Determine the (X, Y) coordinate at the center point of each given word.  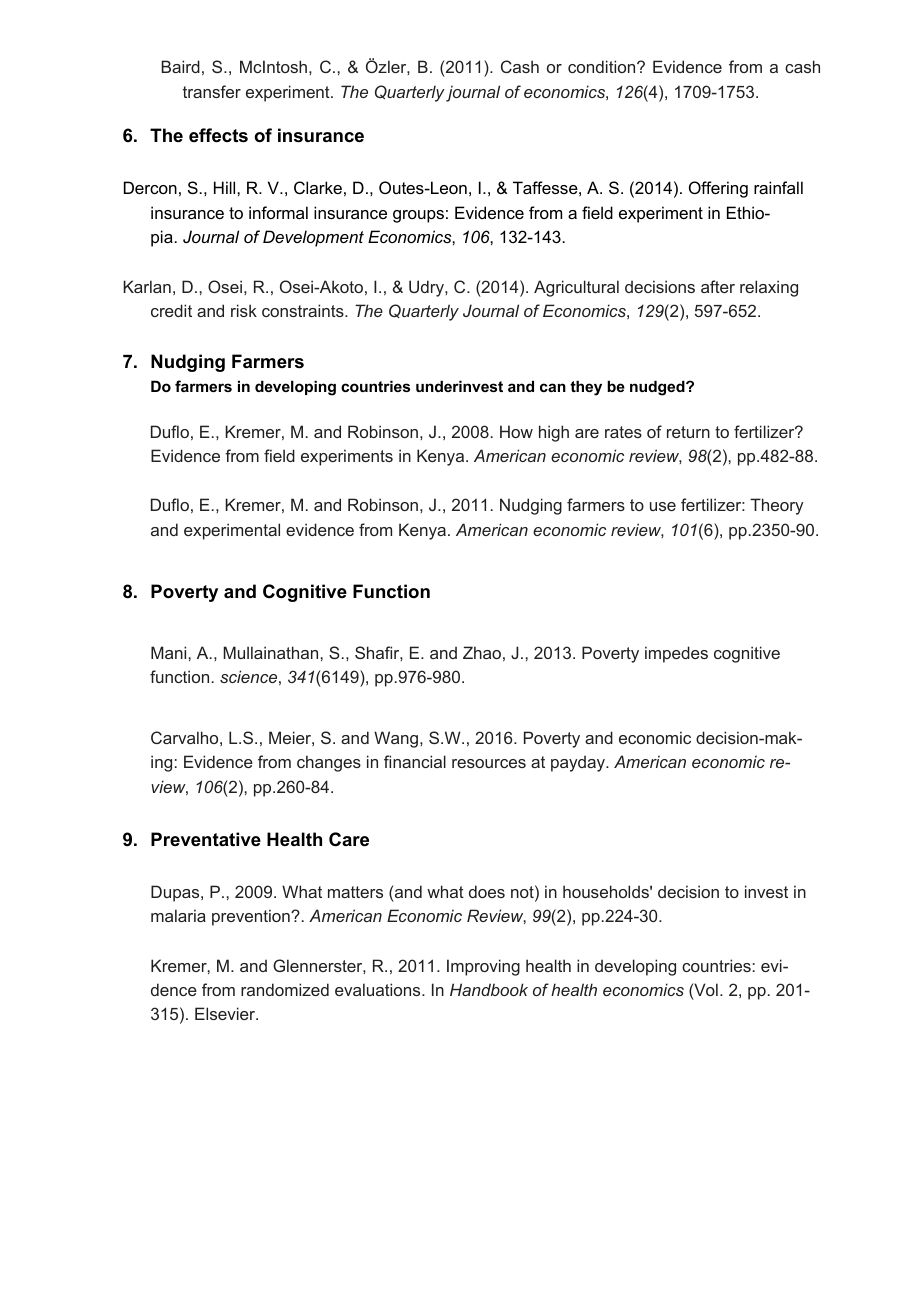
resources (489, 763)
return (688, 432)
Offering (718, 189)
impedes (676, 654)
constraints (304, 310)
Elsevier (226, 1013)
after (718, 286)
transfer (212, 91)
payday (579, 763)
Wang (396, 739)
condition (603, 66)
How (516, 431)
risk (244, 310)
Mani (170, 652)
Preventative (206, 839)
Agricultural (576, 288)
